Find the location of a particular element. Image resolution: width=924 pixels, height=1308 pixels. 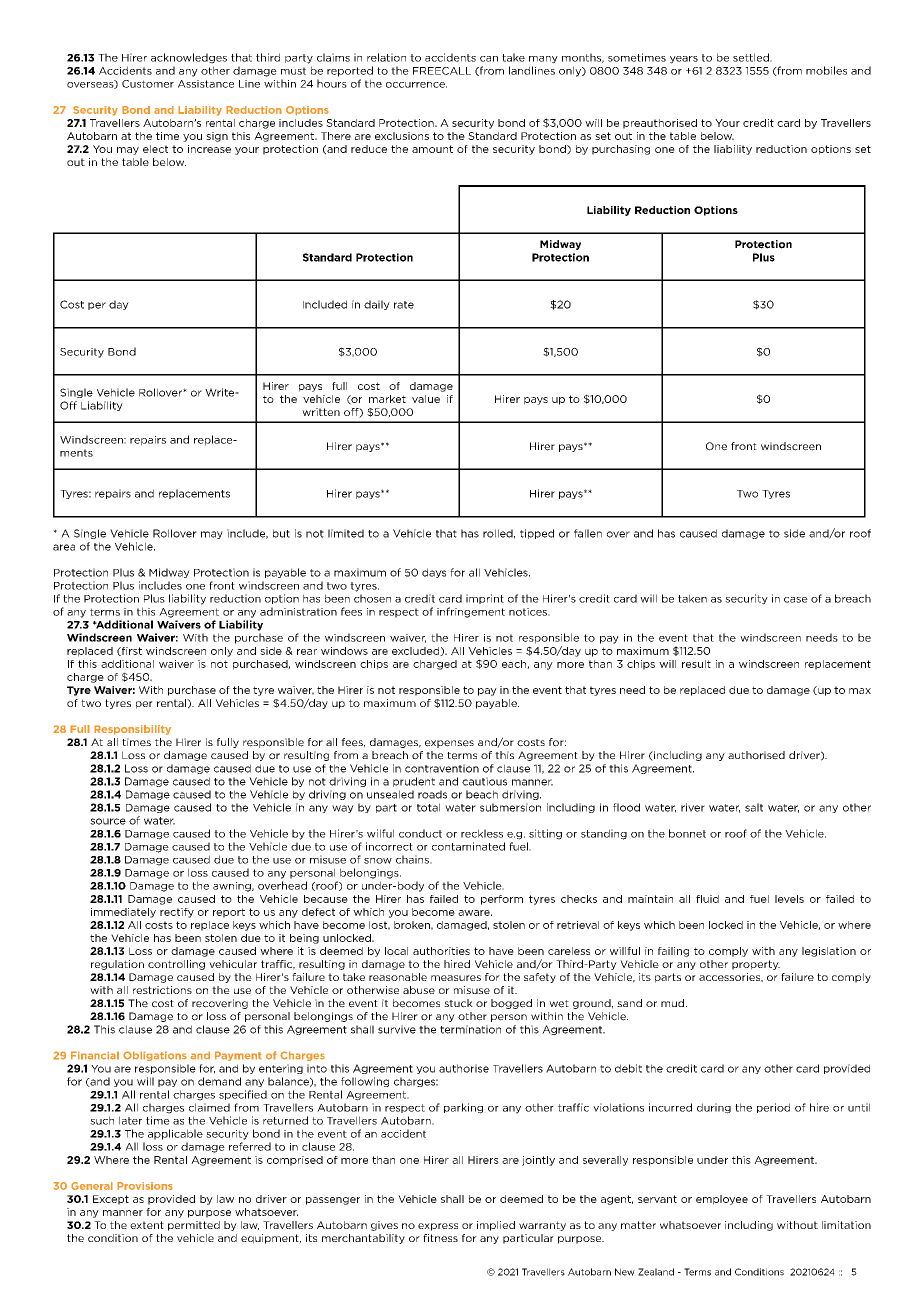

case is located at coordinates (796, 600).
